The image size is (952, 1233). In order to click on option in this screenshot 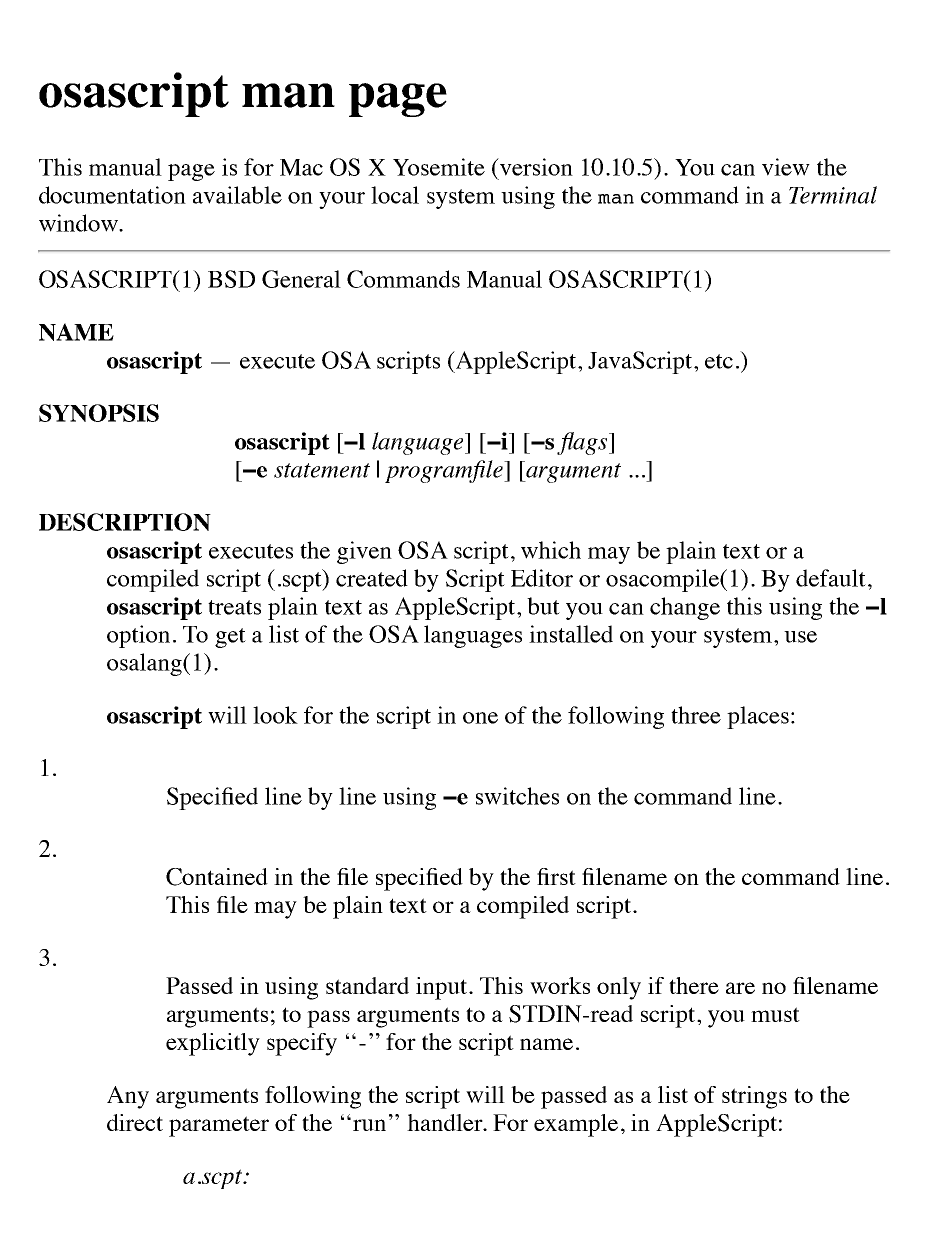, I will do `click(138, 636)`.
